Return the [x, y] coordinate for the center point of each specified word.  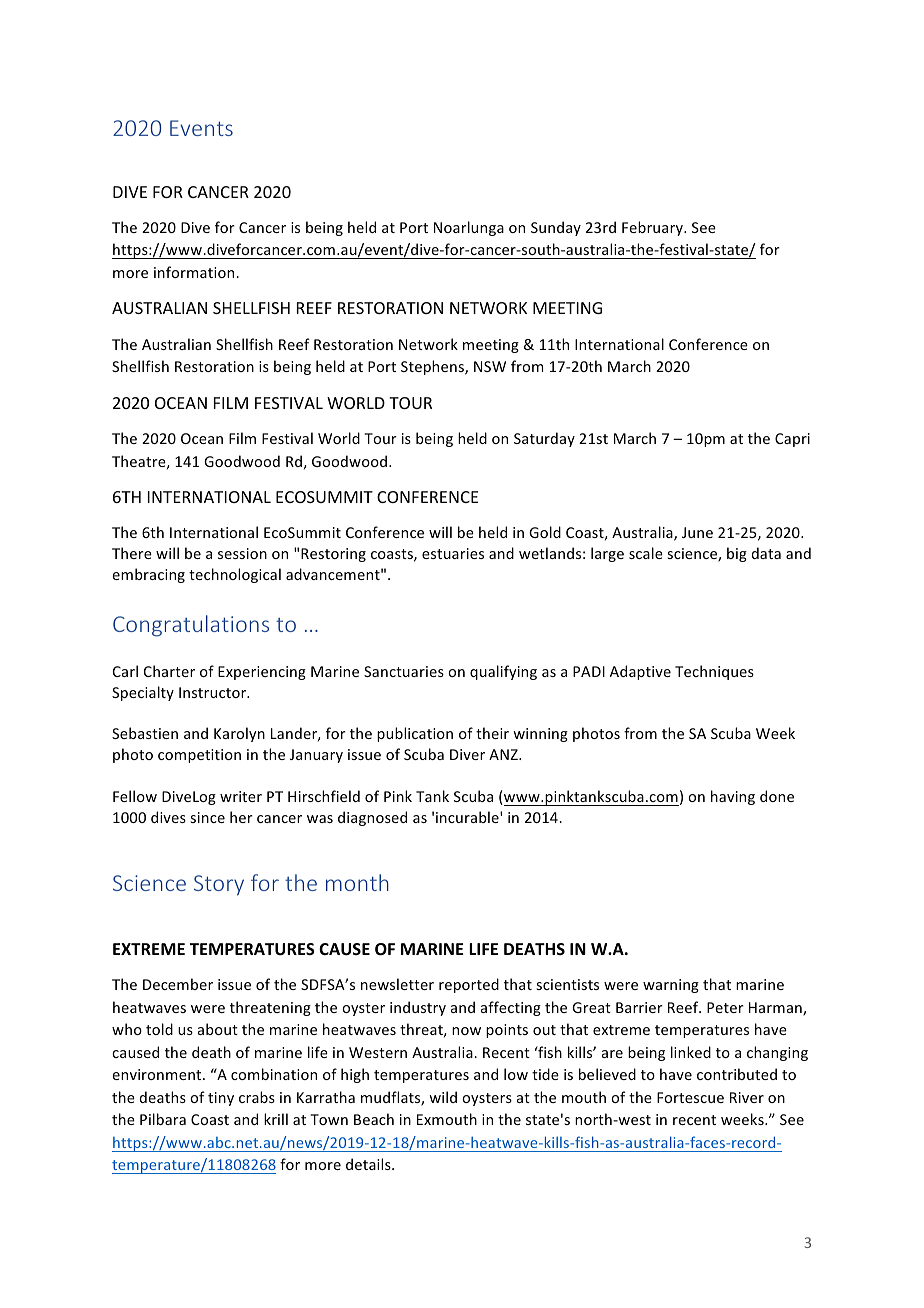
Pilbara [163, 1119]
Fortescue [690, 1097]
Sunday [556, 228]
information [195, 272]
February [653, 228]
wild [443, 1097]
